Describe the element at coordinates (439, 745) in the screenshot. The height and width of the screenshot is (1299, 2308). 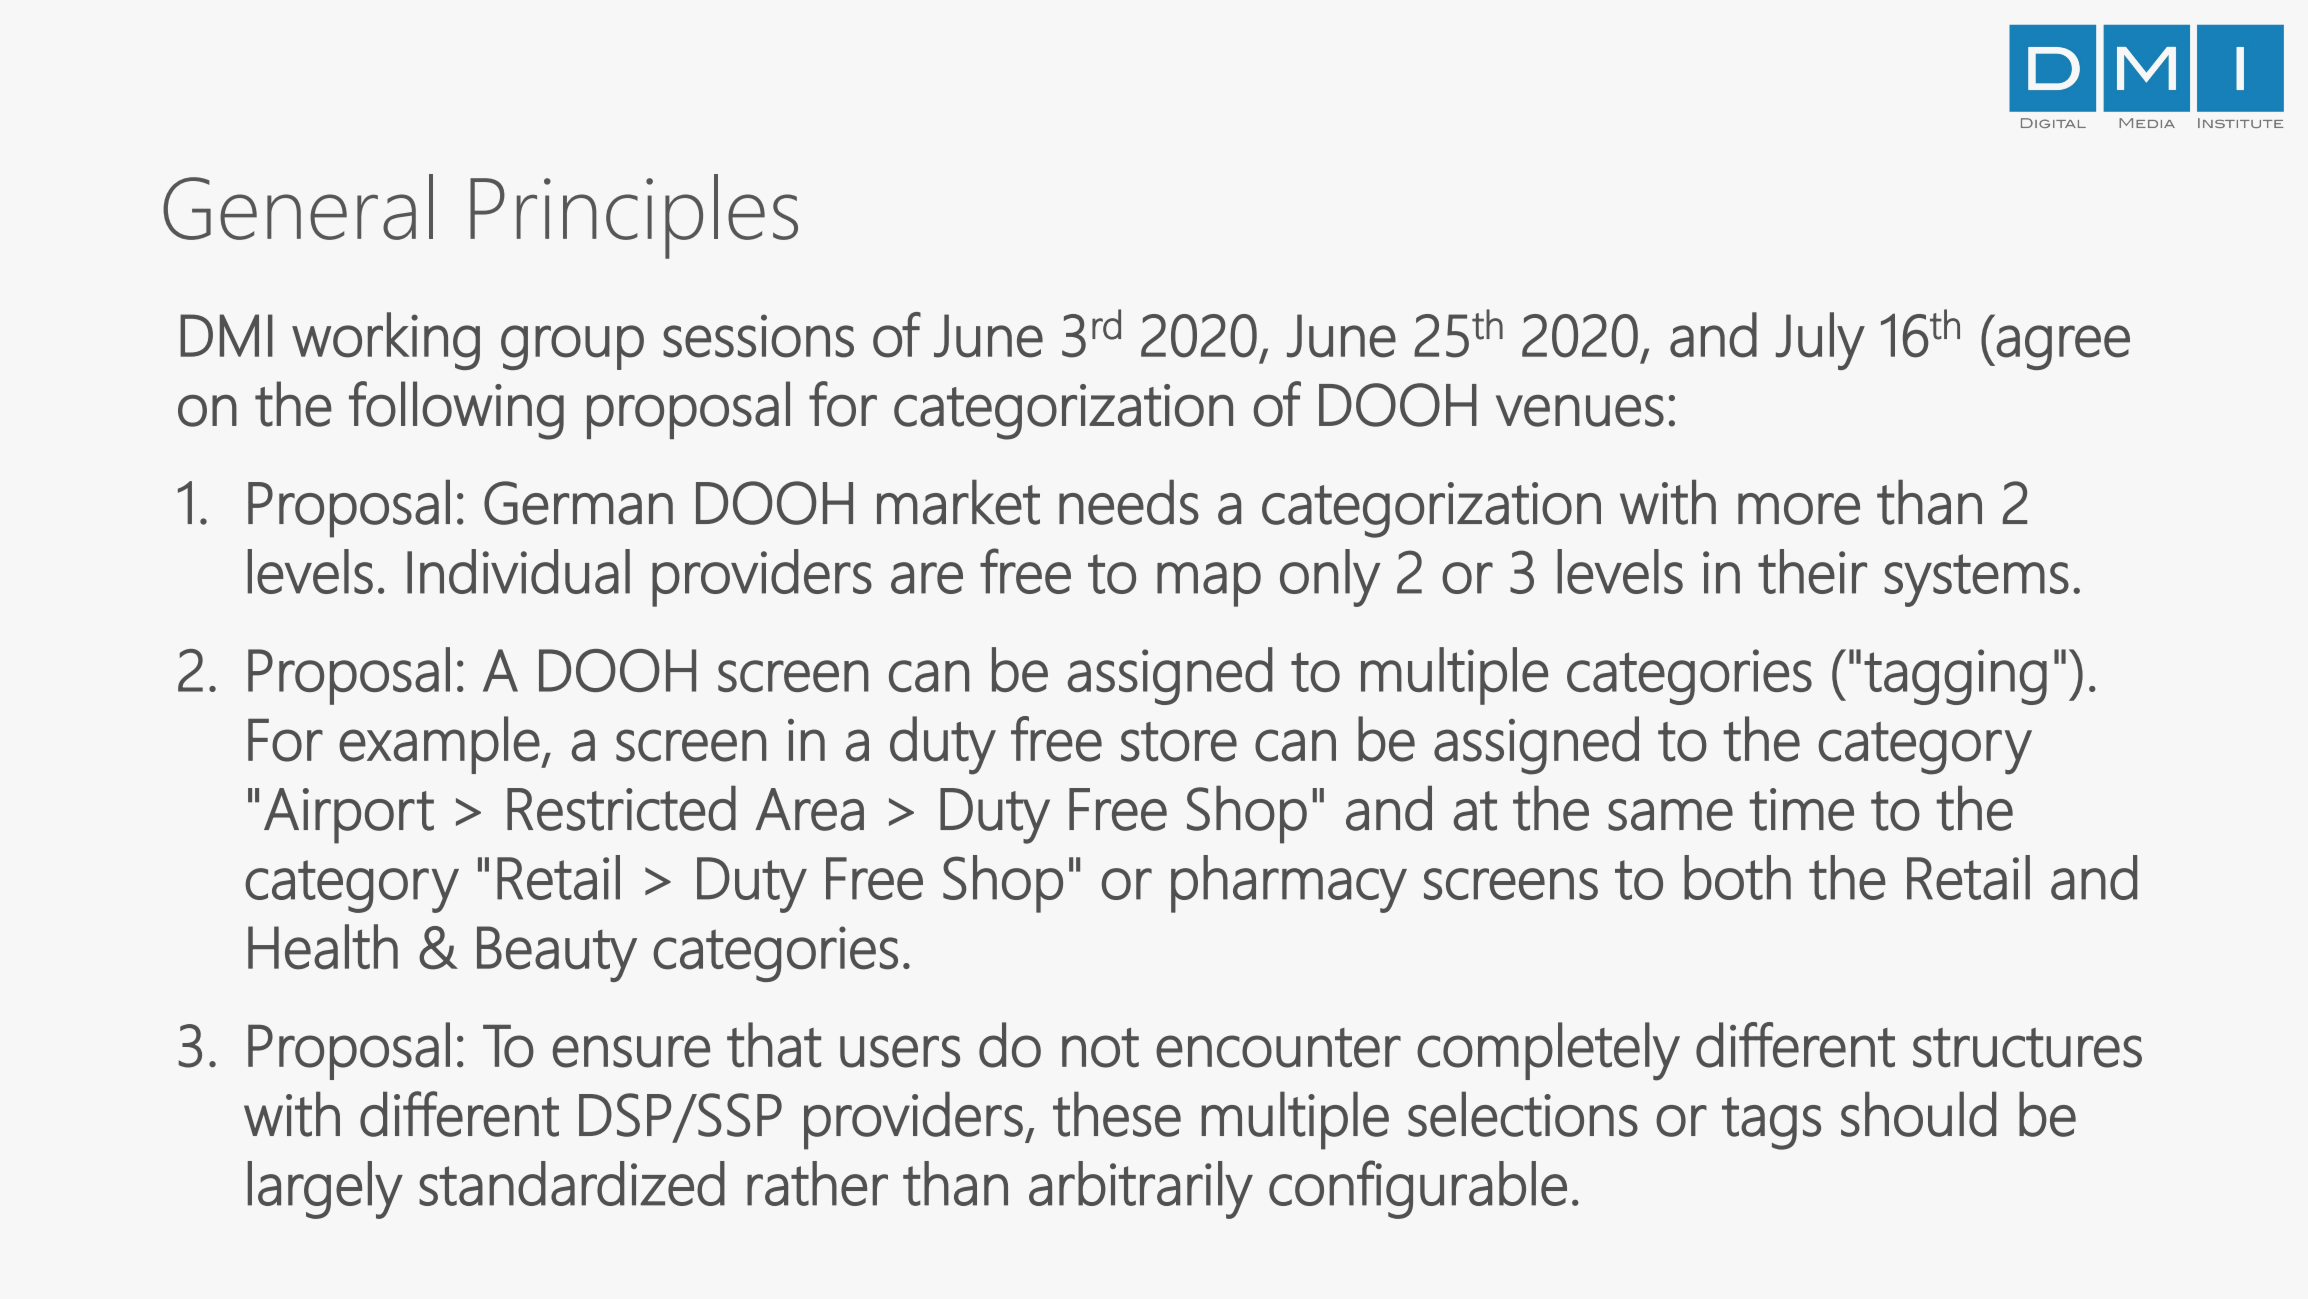
I see `example` at that location.
